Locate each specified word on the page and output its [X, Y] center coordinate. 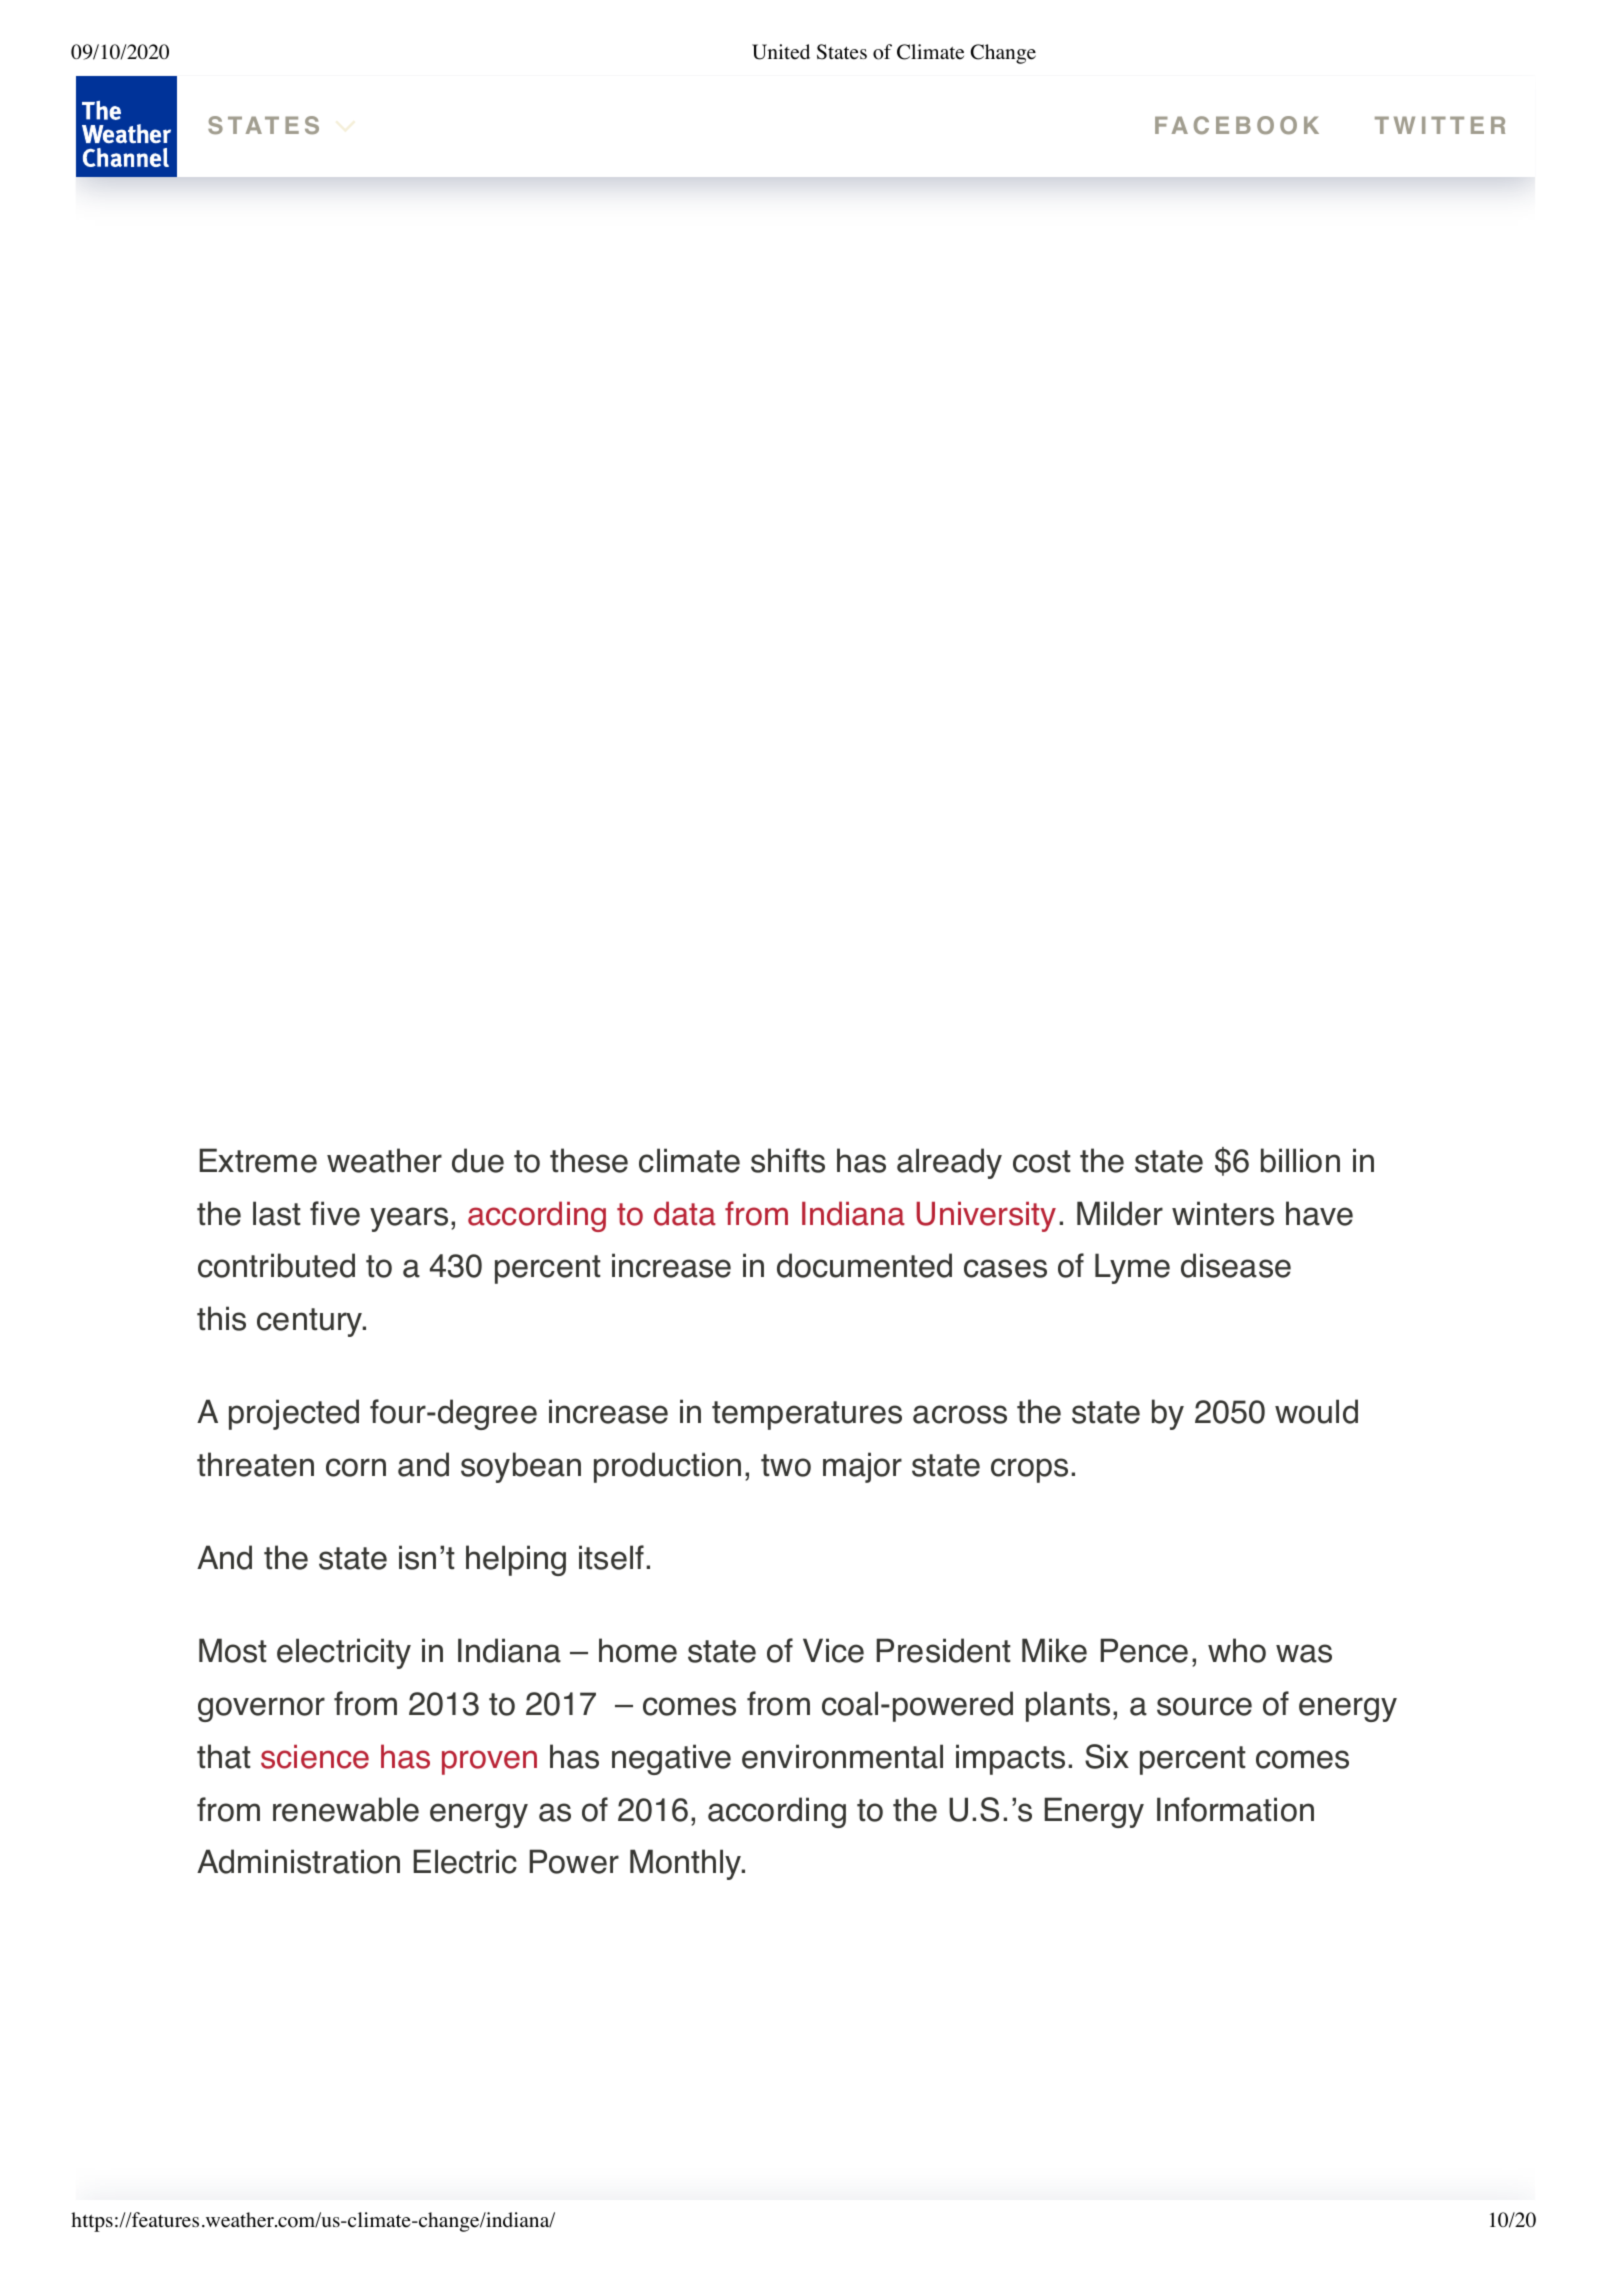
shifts [788, 1160]
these [589, 1160]
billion [1300, 1160]
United [781, 52]
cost [1042, 1161]
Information [1235, 1809]
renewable [346, 1809]
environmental [842, 1756]
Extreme [258, 1160]
